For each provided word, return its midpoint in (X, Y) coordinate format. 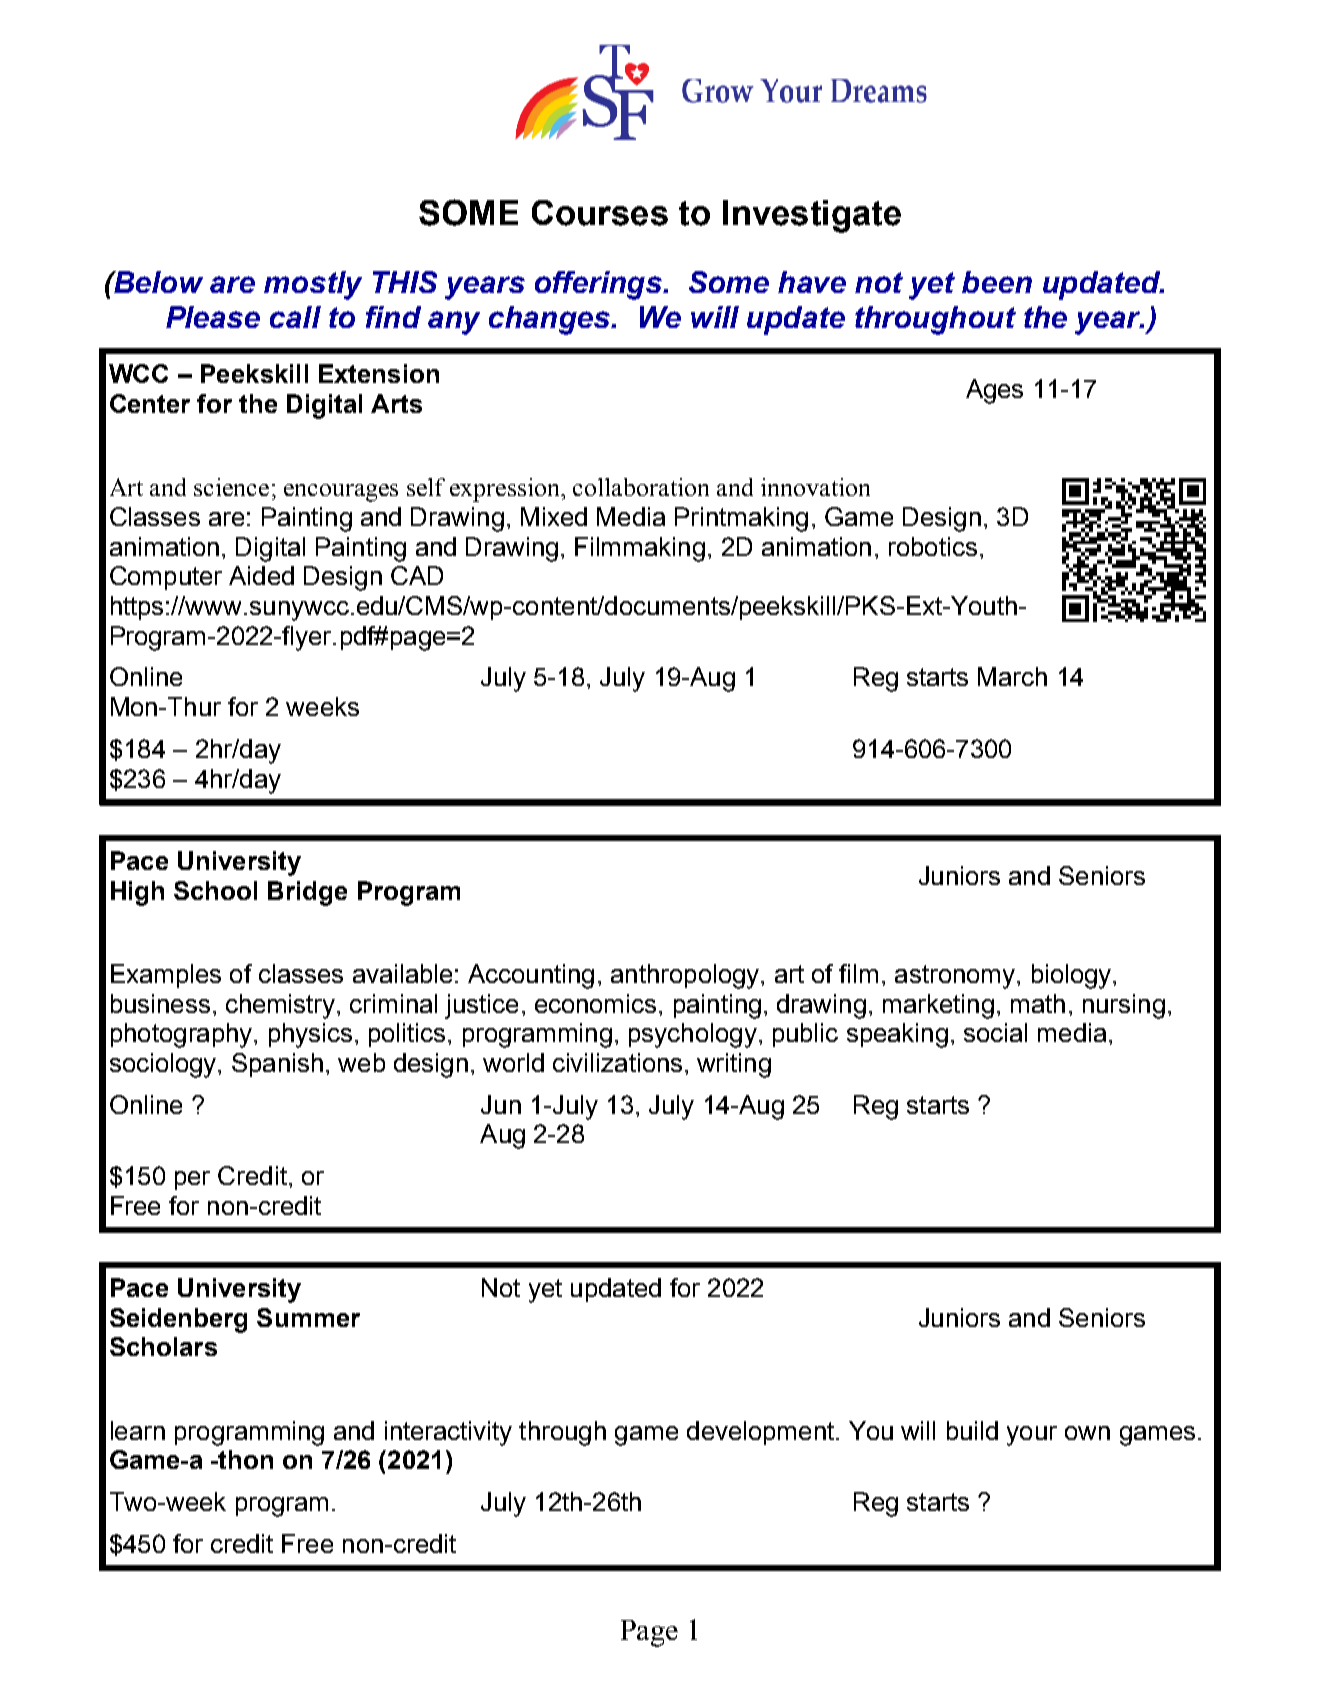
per (192, 1180)
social (995, 1032)
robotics (933, 546)
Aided (261, 575)
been (997, 282)
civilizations (617, 1062)
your (1032, 1436)
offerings (600, 285)
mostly (313, 285)
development (760, 1433)
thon (245, 1459)
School (215, 890)
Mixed (554, 516)
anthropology (686, 976)
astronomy (955, 977)
